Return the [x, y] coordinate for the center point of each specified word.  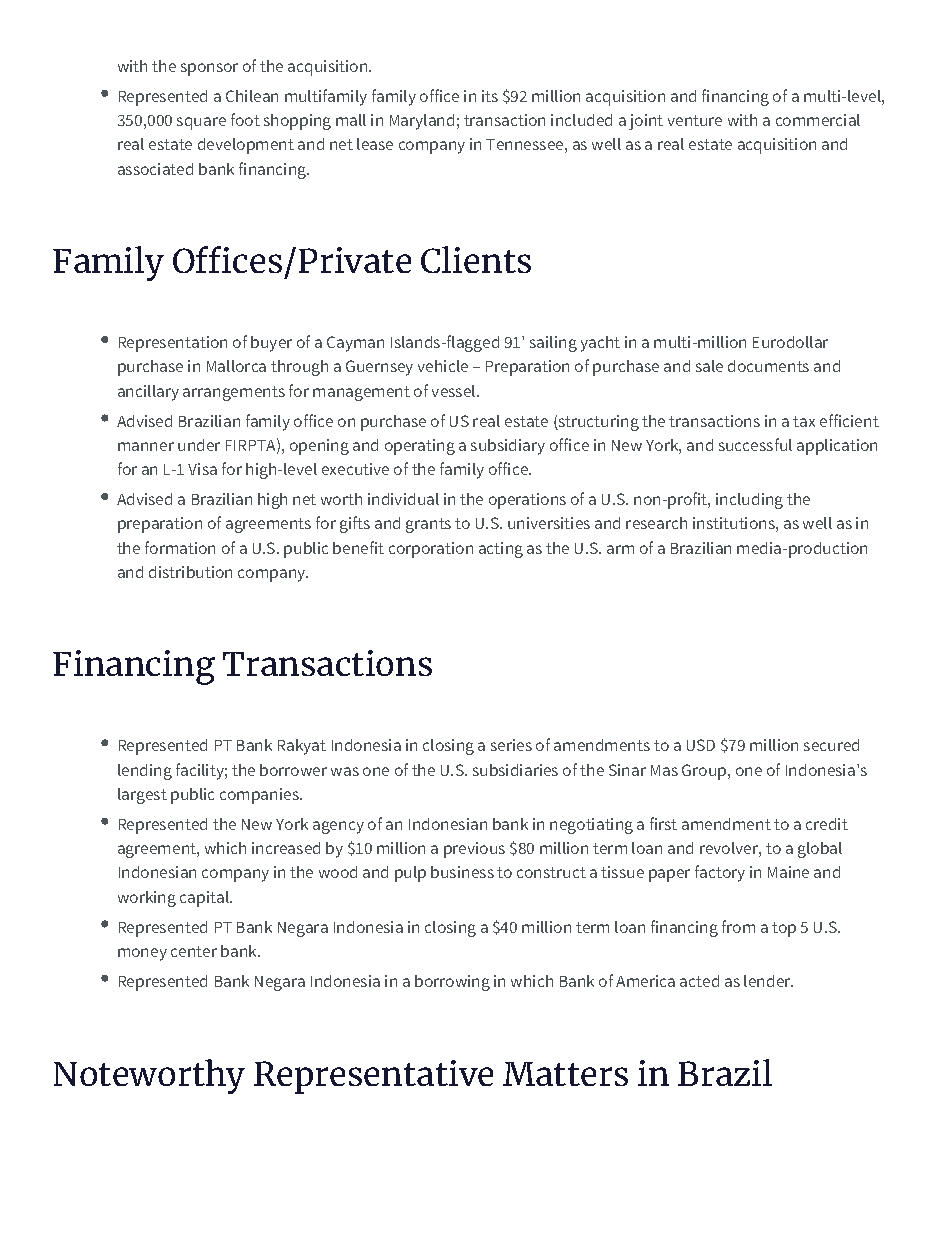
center [194, 951]
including [749, 501]
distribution [190, 572]
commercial [818, 120]
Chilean [252, 96]
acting [501, 550]
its [490, 96]
